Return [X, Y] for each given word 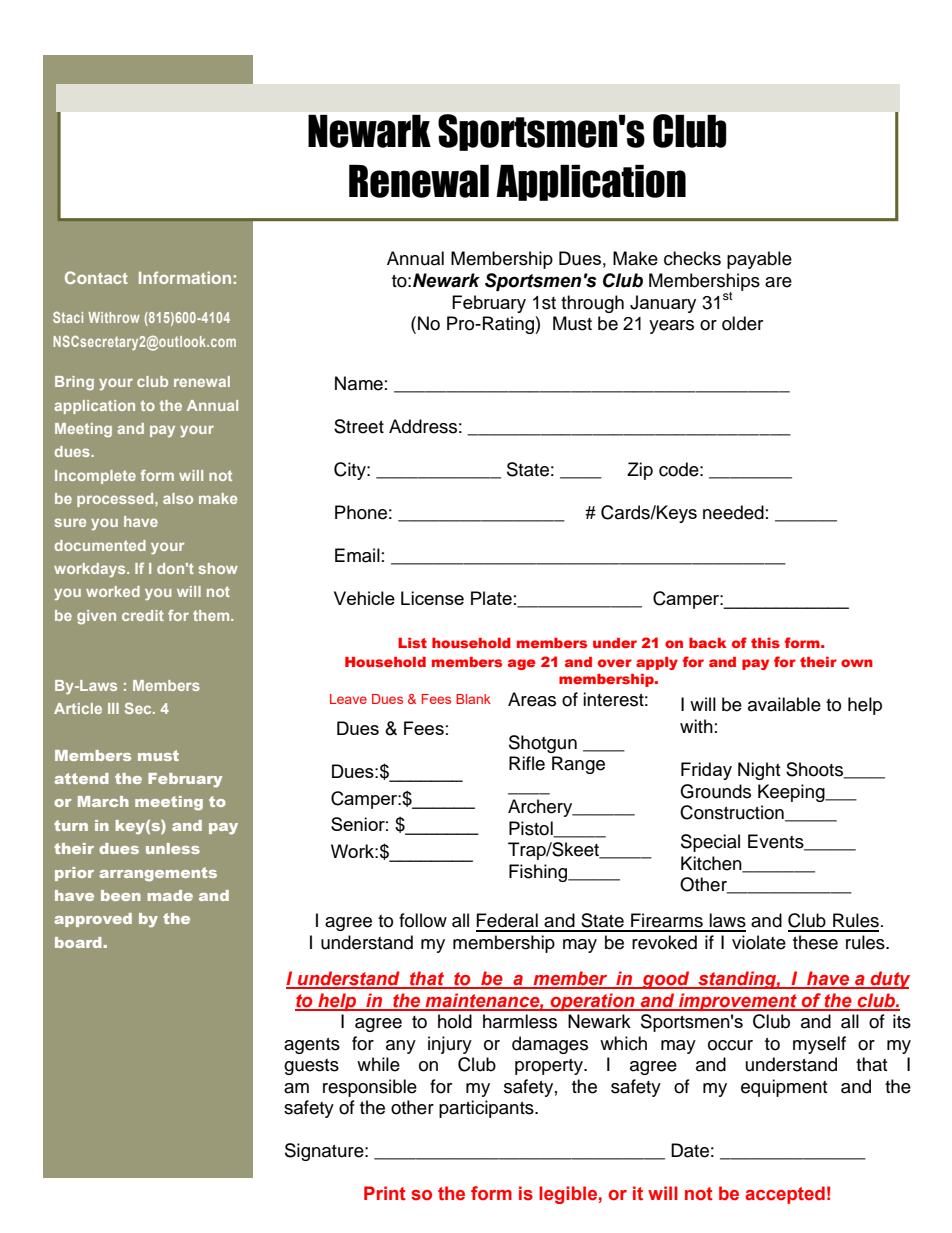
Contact [96, 277]
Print [385, 1193]
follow [423, 920]
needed [733, 512]
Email [357, 555]
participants [487, 1109]
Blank [473, 699]
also [178, 498]
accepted [785, 1195]
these [815, 942]
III [113, 708]
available [784, 704]
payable [759, 260]
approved [93, 920]
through [592, 304]
